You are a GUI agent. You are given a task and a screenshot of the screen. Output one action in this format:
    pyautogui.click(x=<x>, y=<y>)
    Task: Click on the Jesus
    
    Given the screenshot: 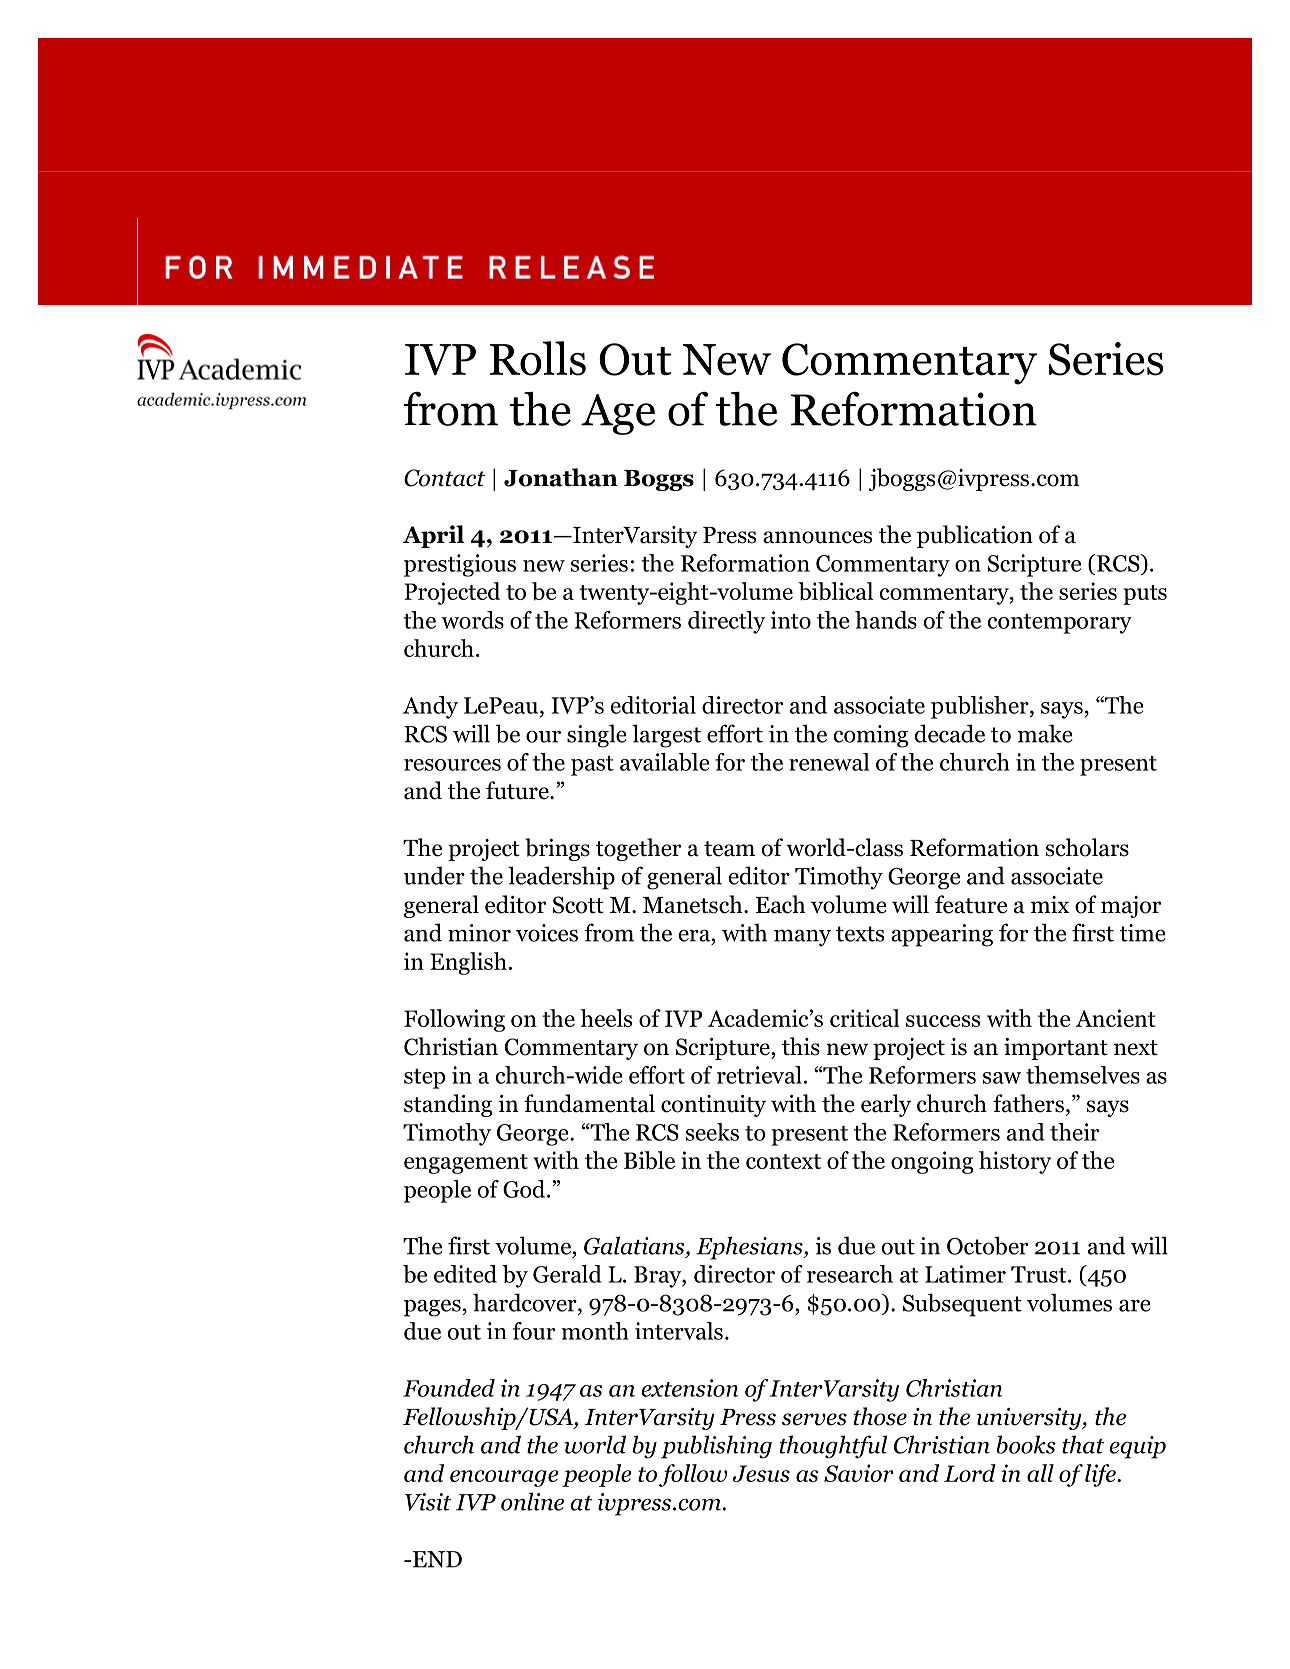 What is the action you would take?
    pyautogui.click(x=761, y=1473)
